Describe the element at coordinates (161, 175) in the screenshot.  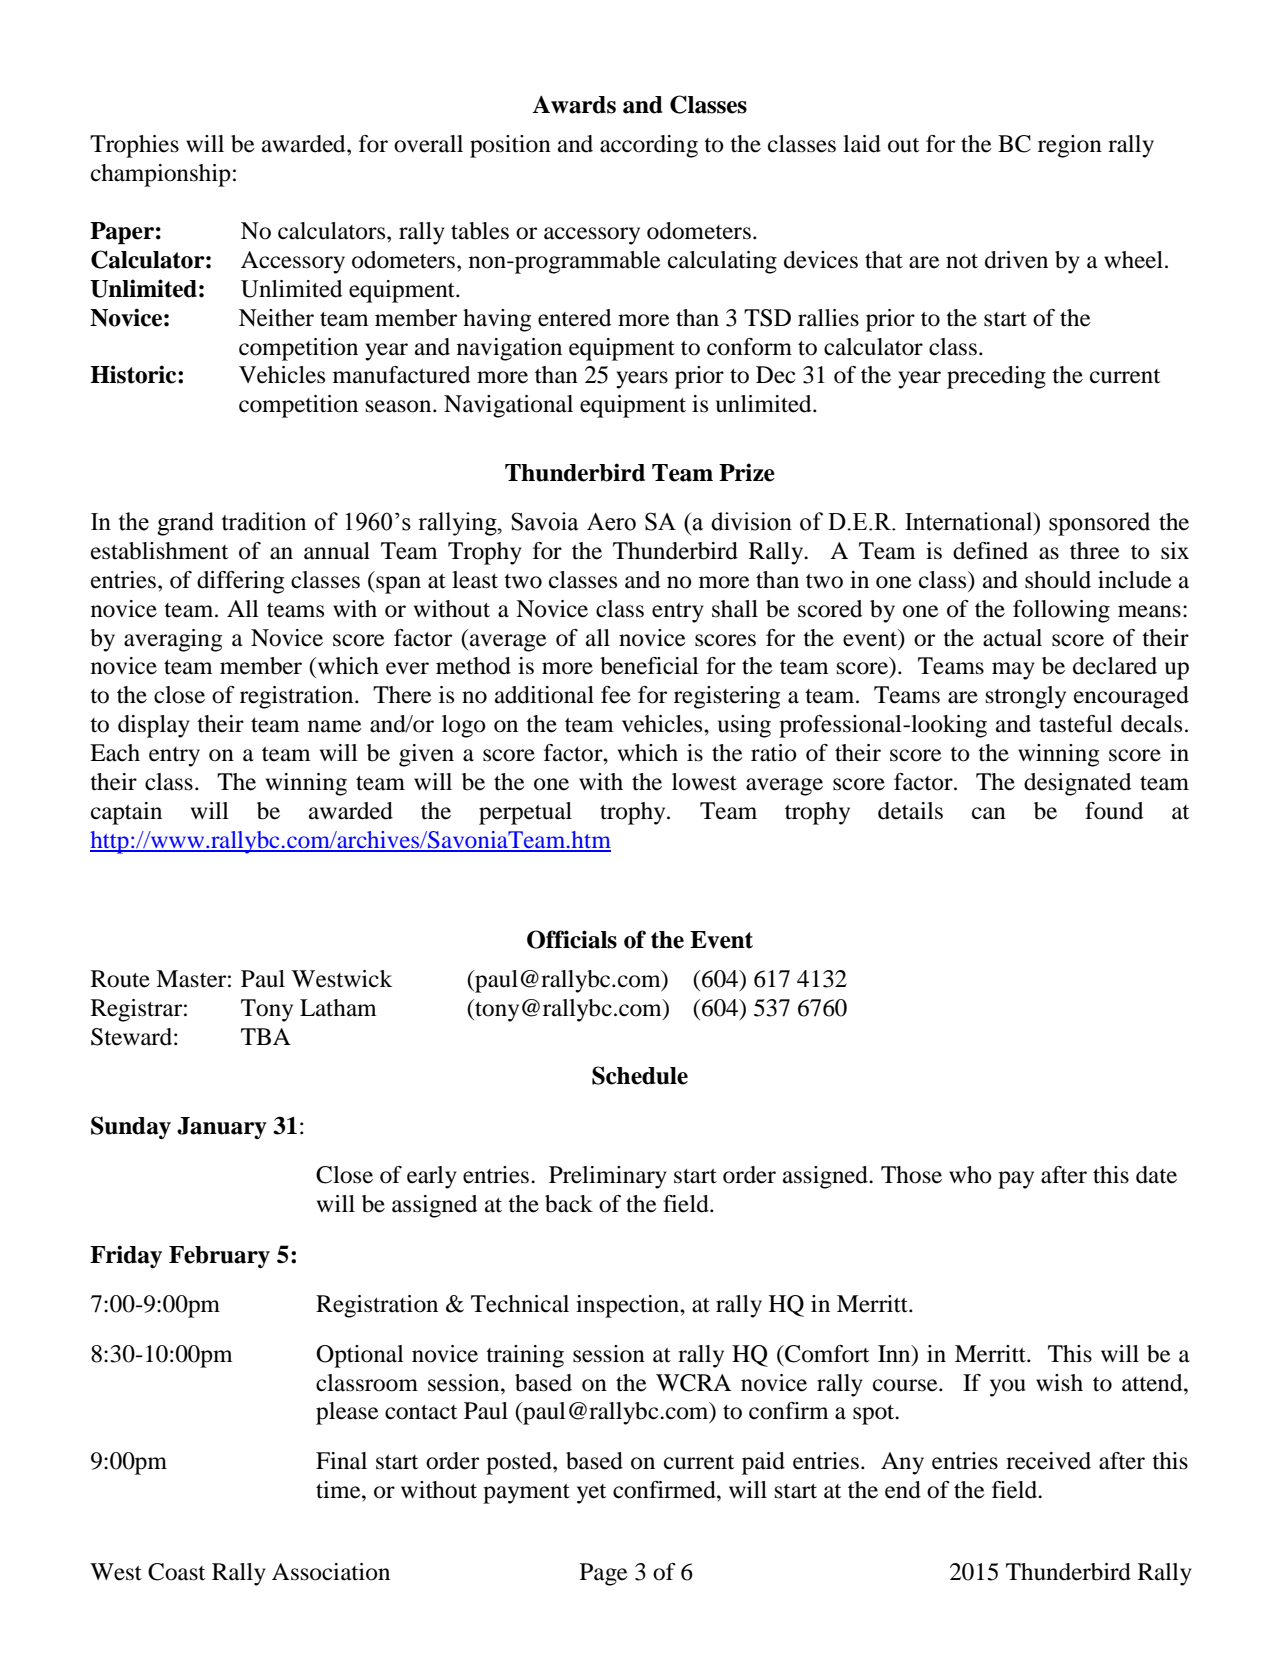
I see `championship` at that location.
